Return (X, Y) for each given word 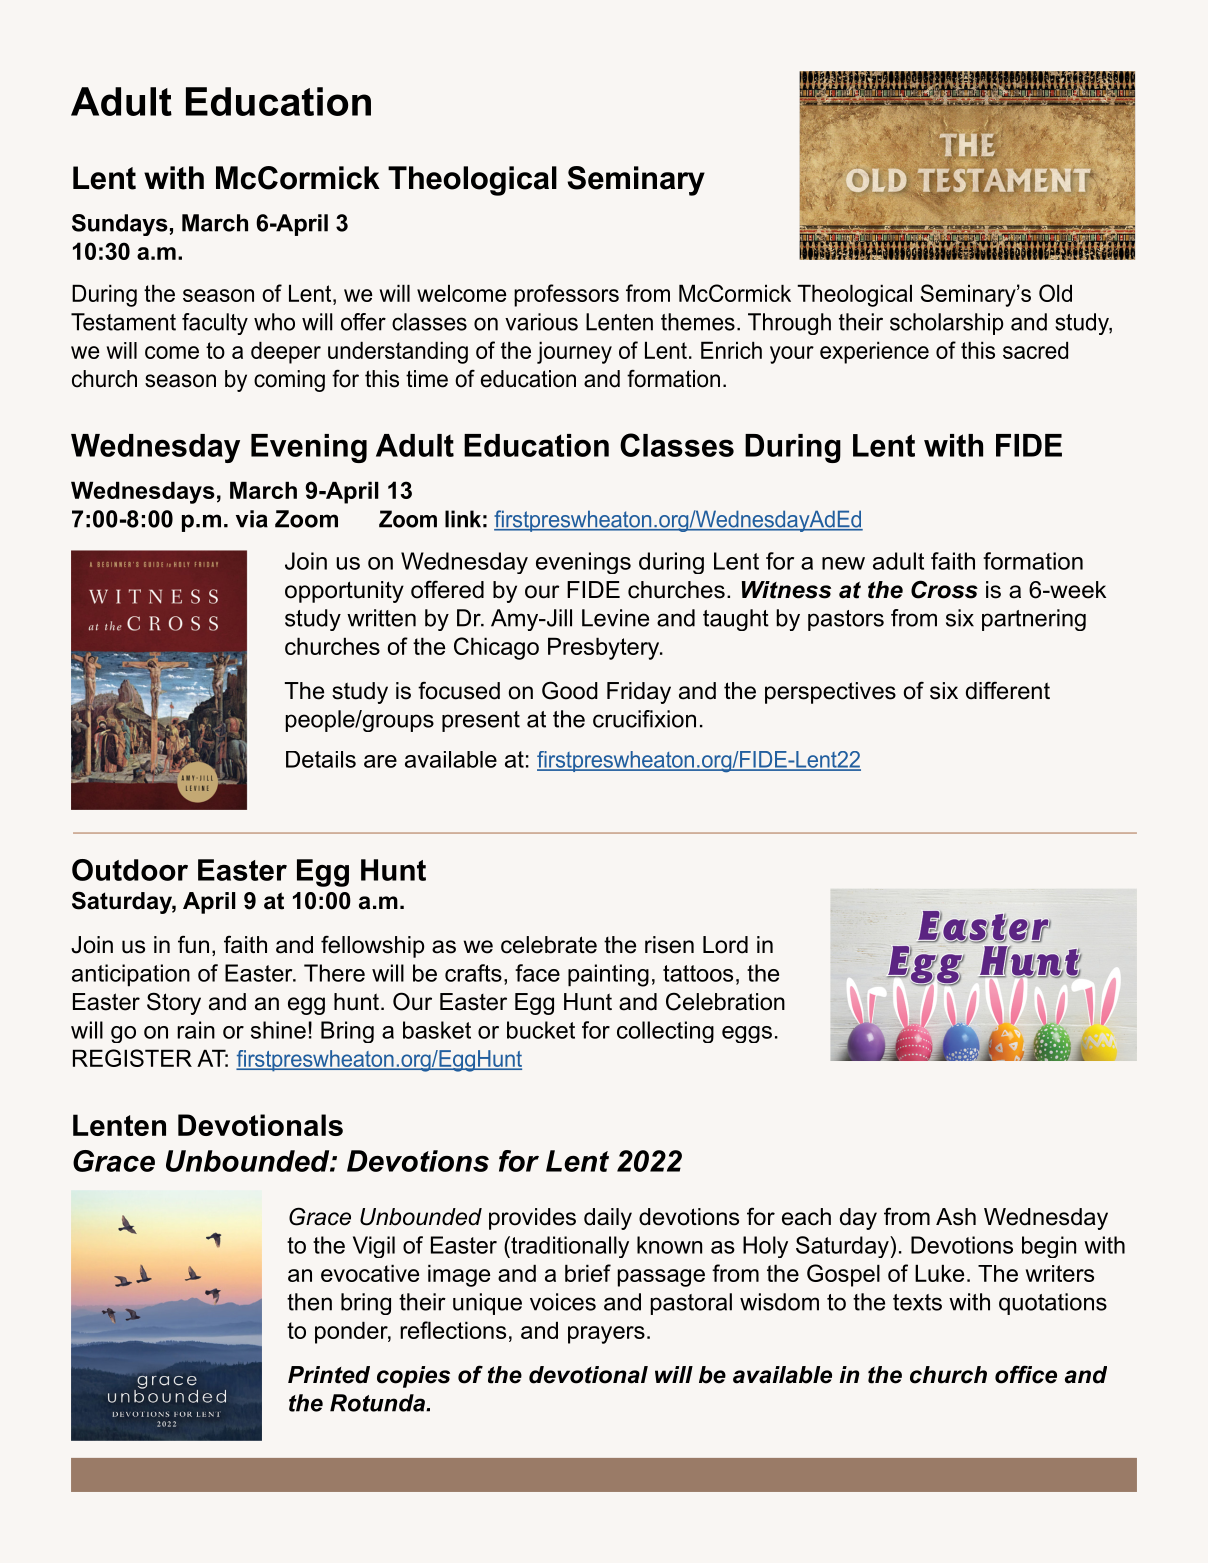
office (1026, 1374)
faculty (215, 324)
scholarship (946, 324)
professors (566, 295)
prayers (606, 1335)
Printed (329, 1375)
